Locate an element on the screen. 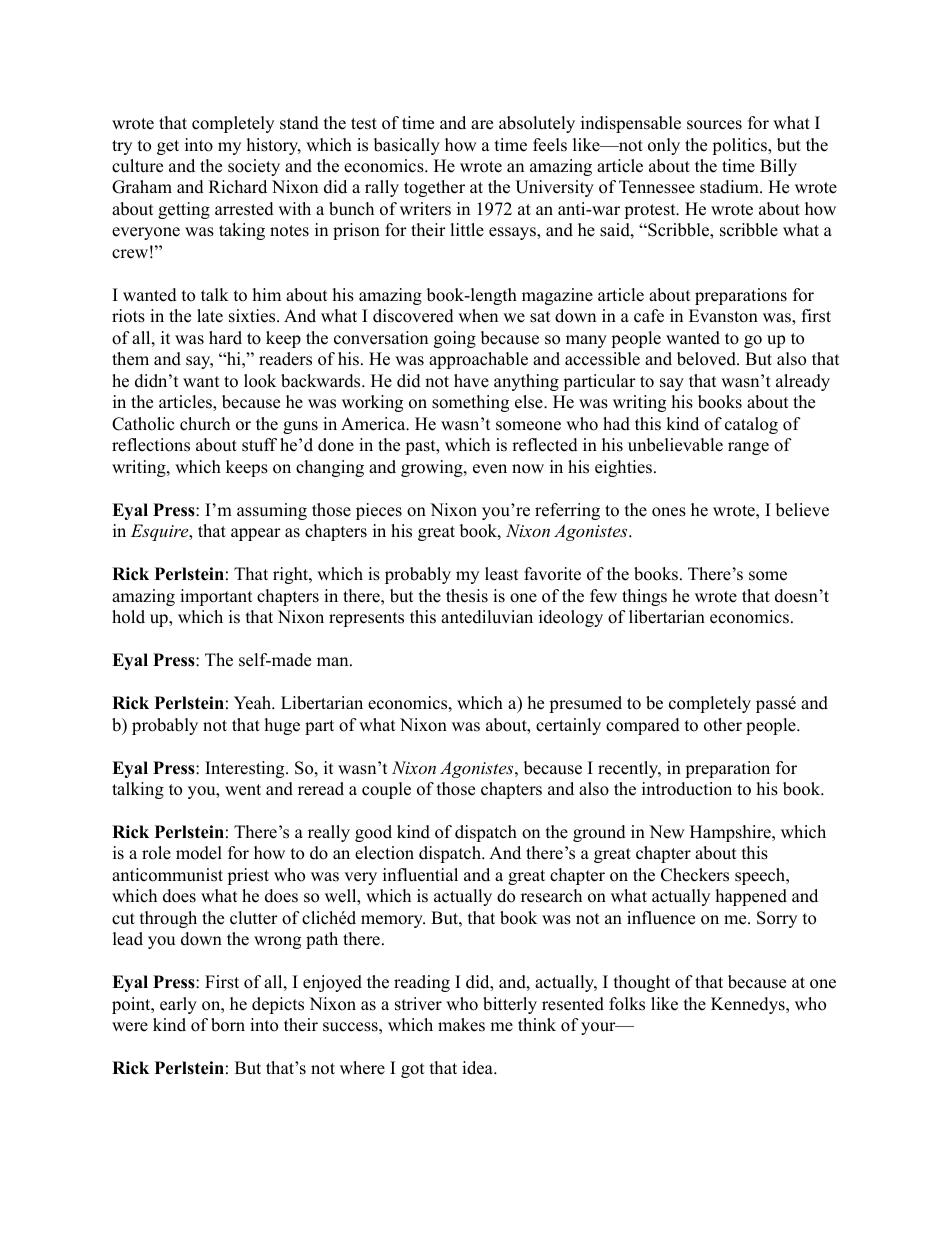  beloved is located at coordinates (707, 359).
